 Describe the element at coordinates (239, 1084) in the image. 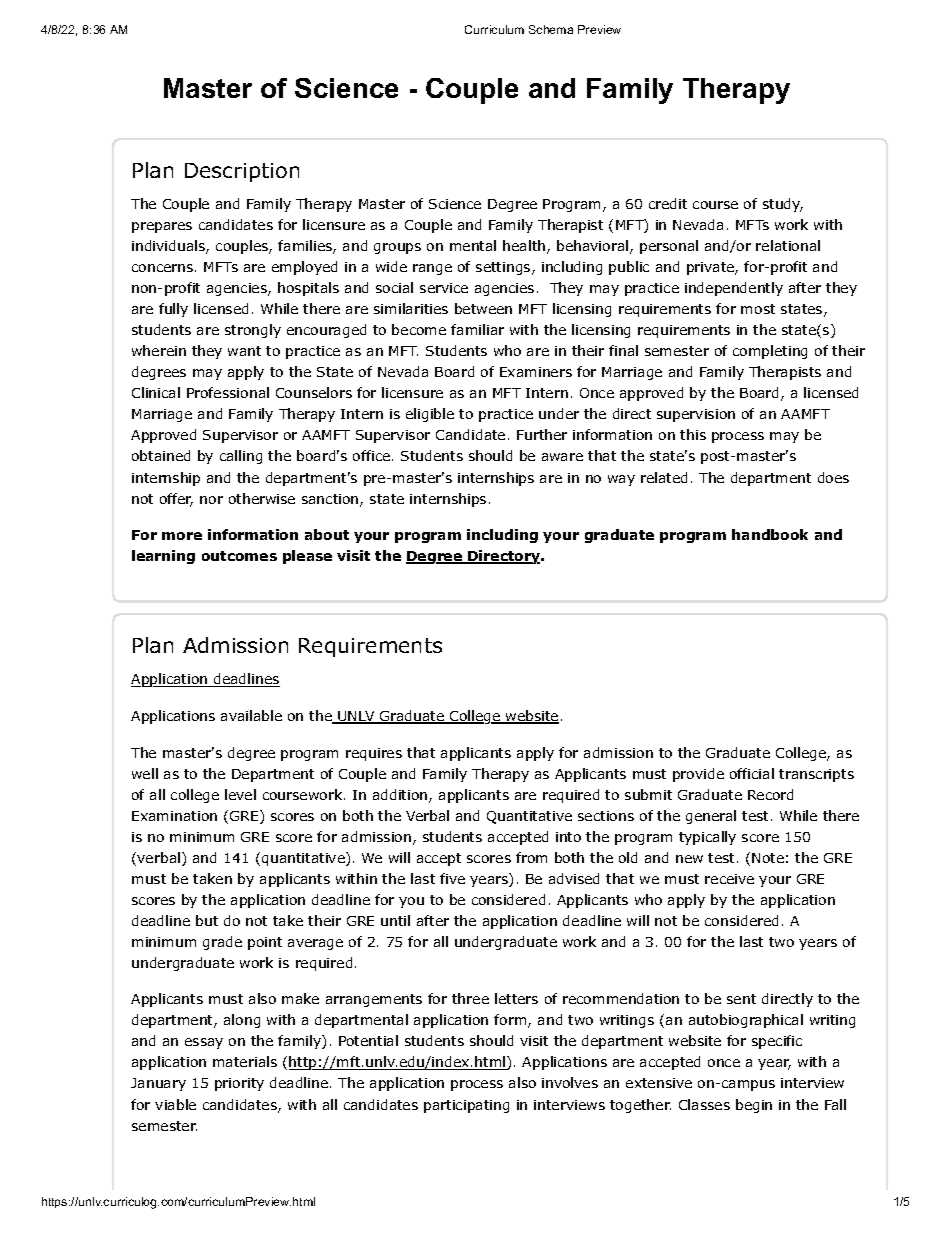

I see `priority` at that location.
